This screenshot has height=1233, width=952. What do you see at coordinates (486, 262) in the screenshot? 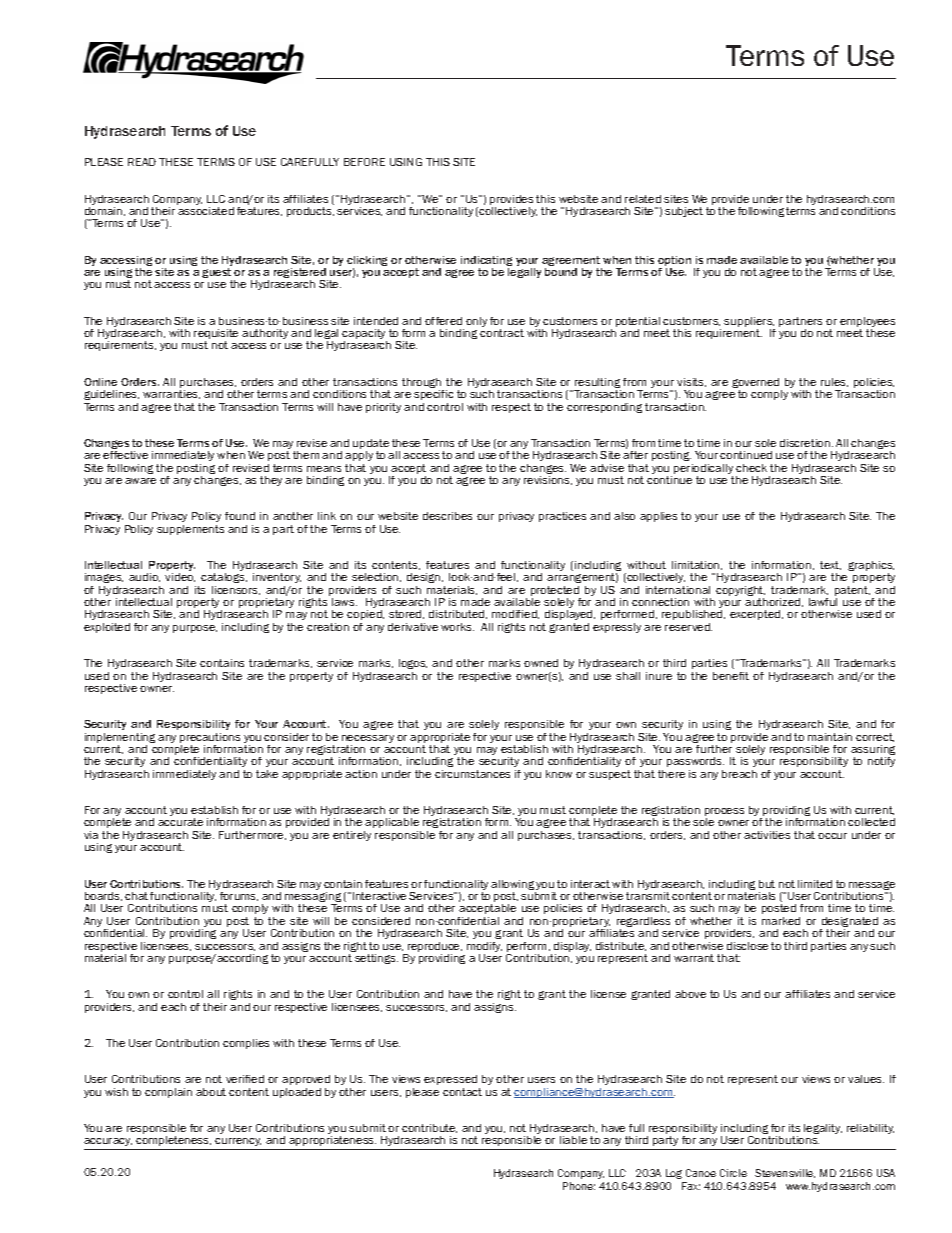
I see `indicating` at bounding box center [486, 262].
